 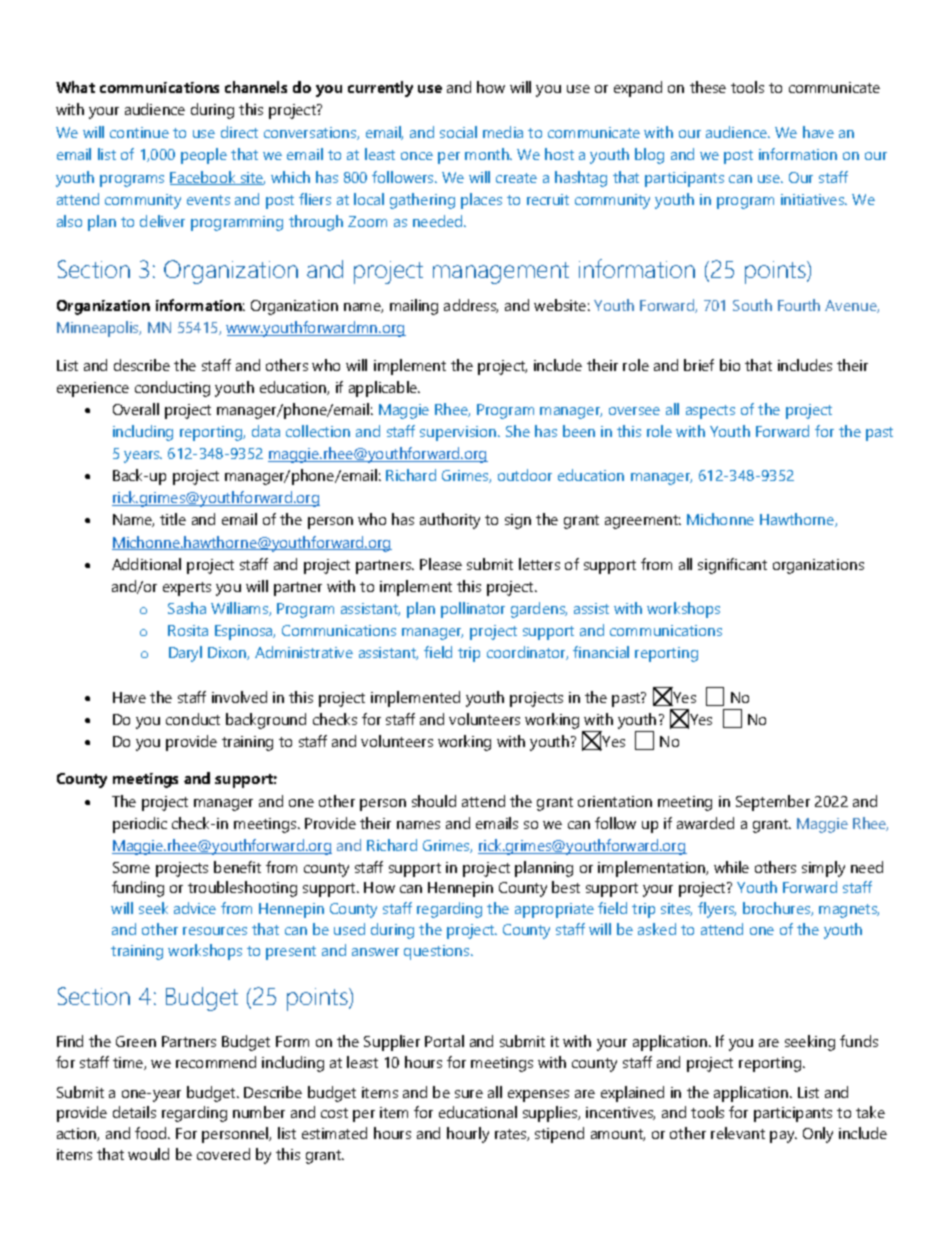 I want to click on Overall, so click(x=136, y=409).
